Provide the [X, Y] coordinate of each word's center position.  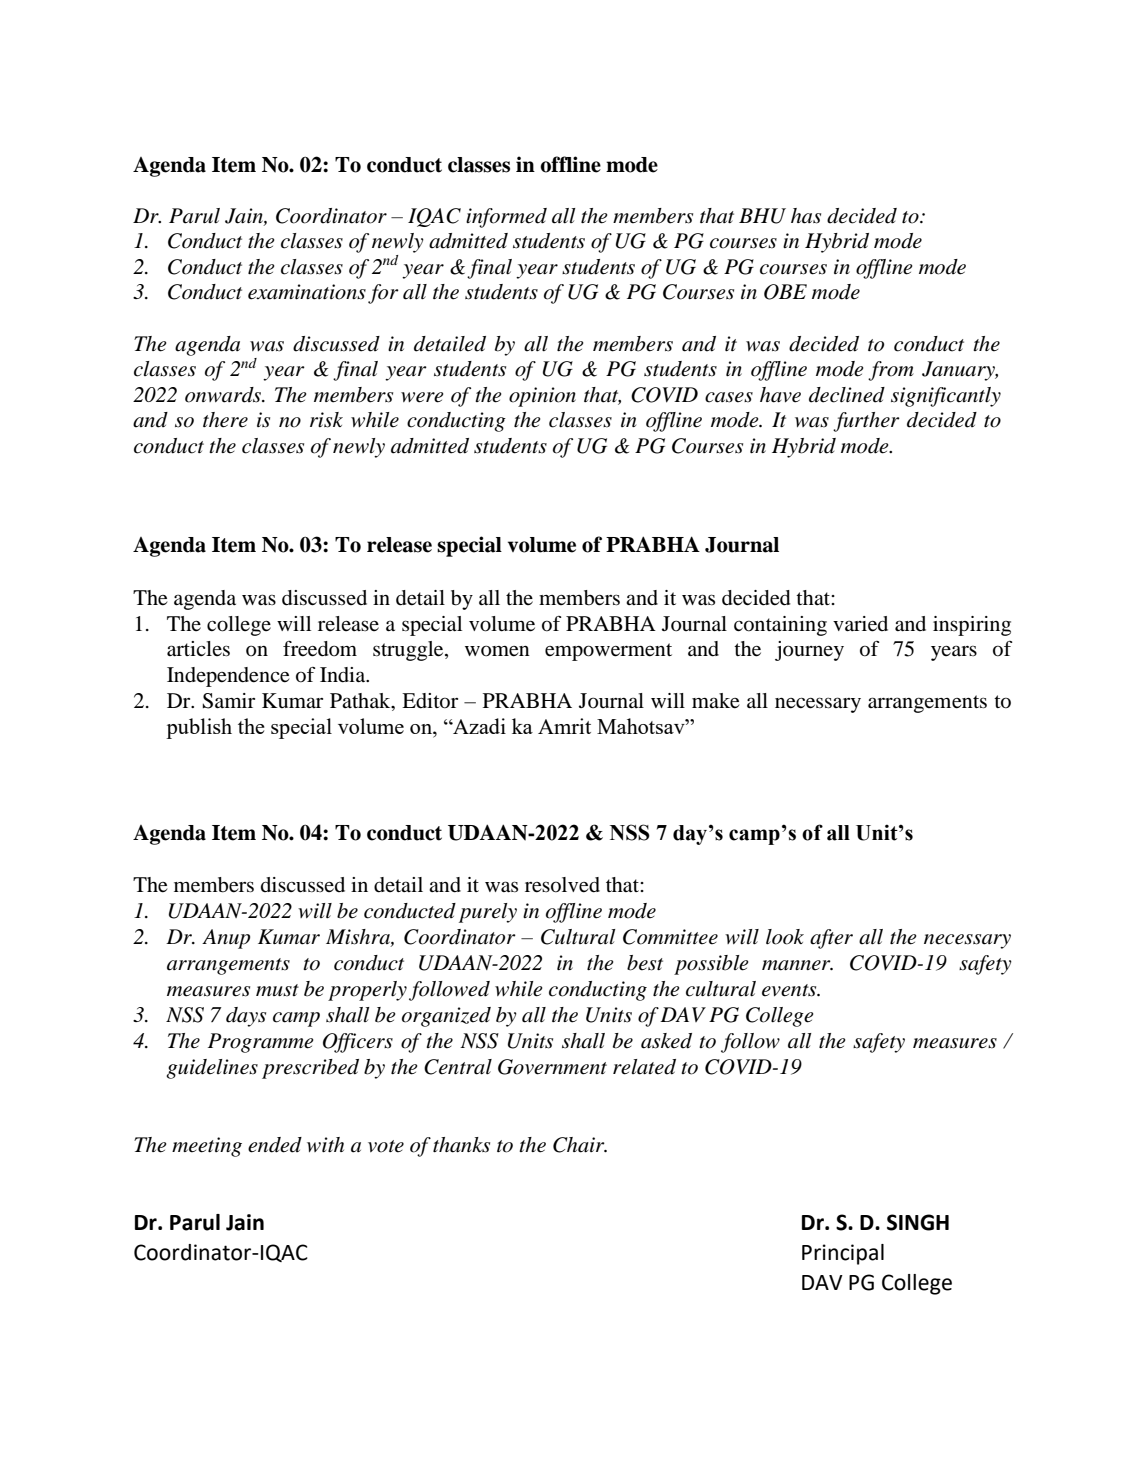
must [277, 990]
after [831, 939]
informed [506, 218]
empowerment [608, 652]
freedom [320, 649]
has [806, 216]
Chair [580, 1145]
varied [860, 624]
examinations [307, 292]
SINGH [918, 1222]
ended [275, 1145]
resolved [562, 885]
